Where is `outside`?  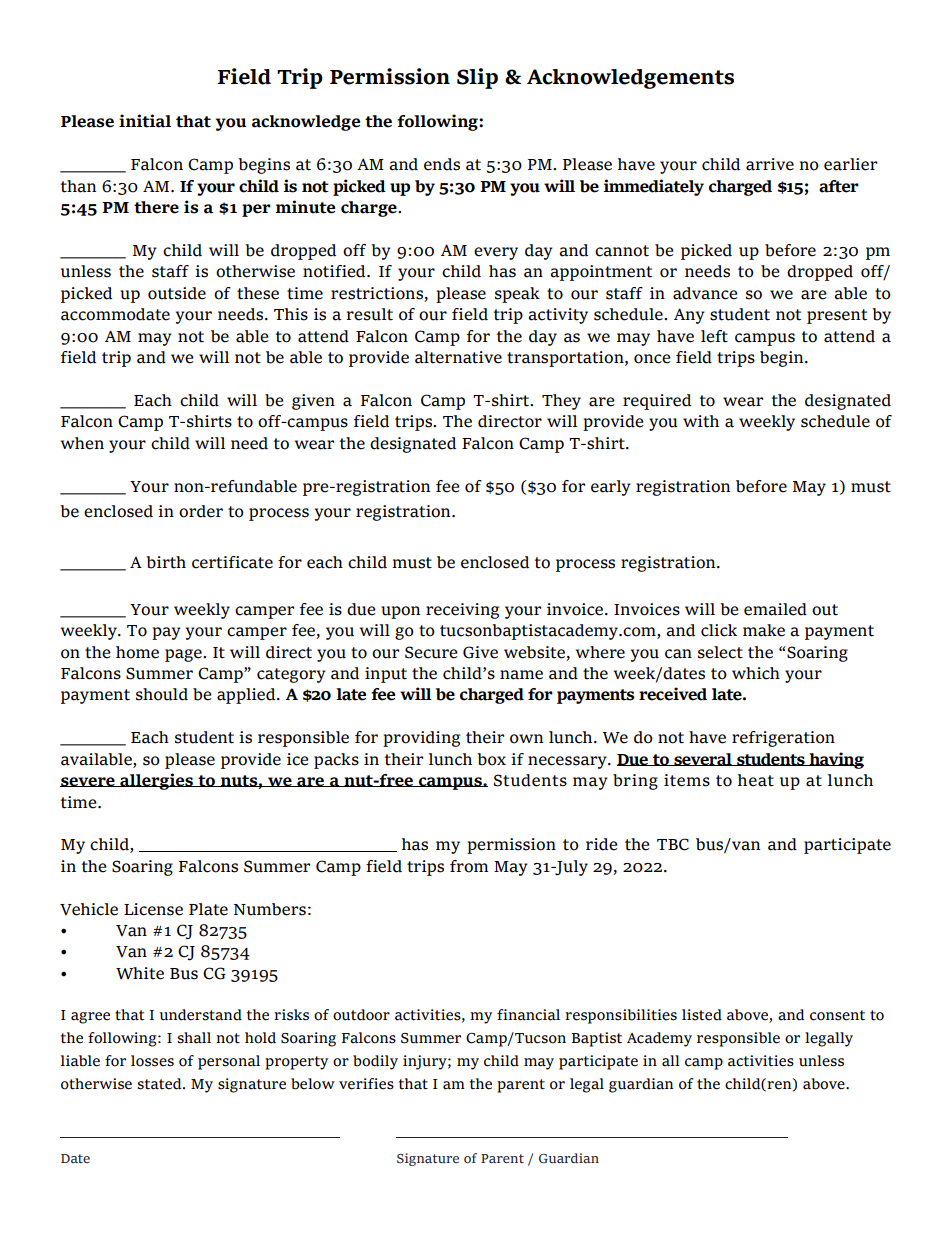
outside is located at coordinates (177, 293).
